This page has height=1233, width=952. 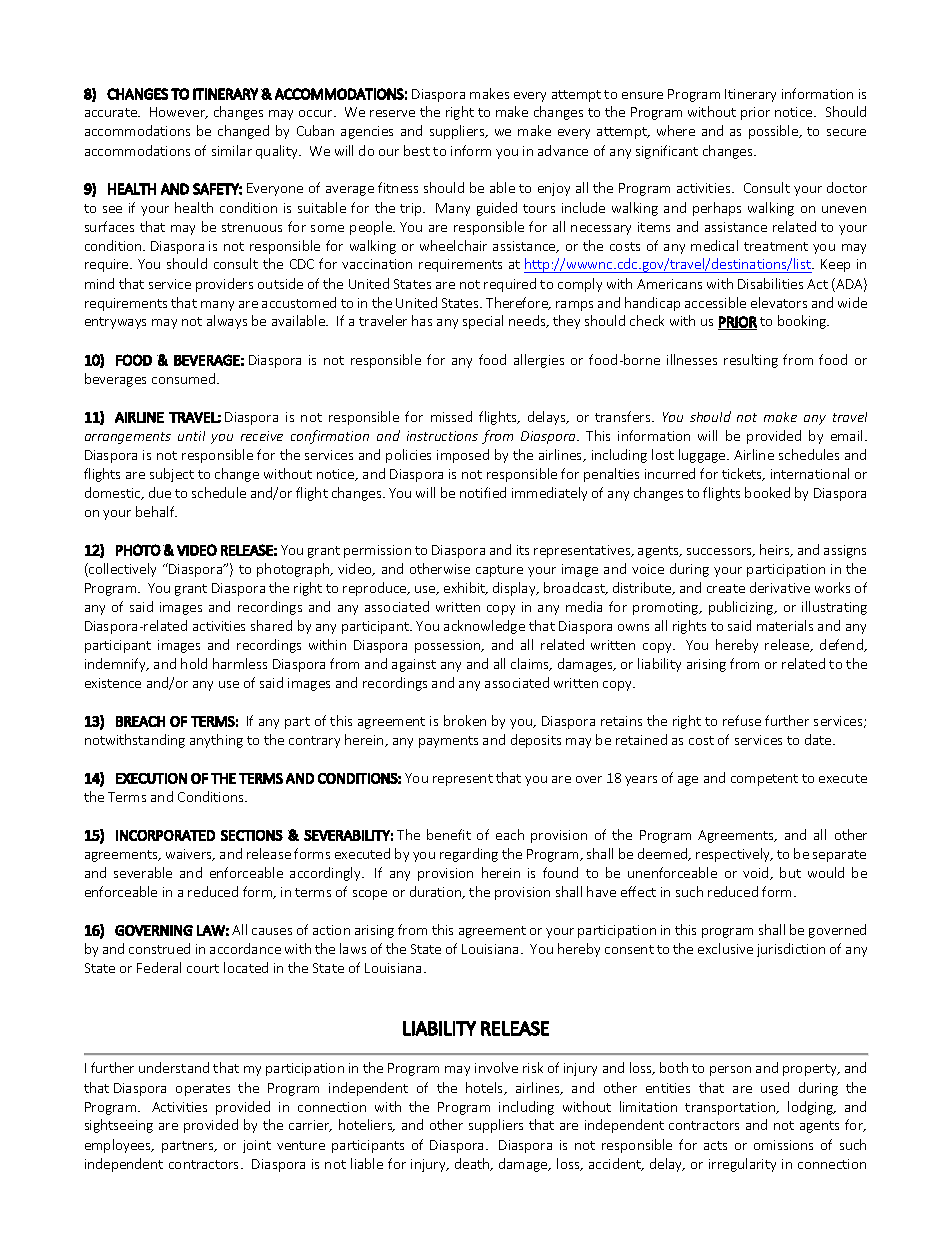 I want to click on best, so click(x=417, y=150).
